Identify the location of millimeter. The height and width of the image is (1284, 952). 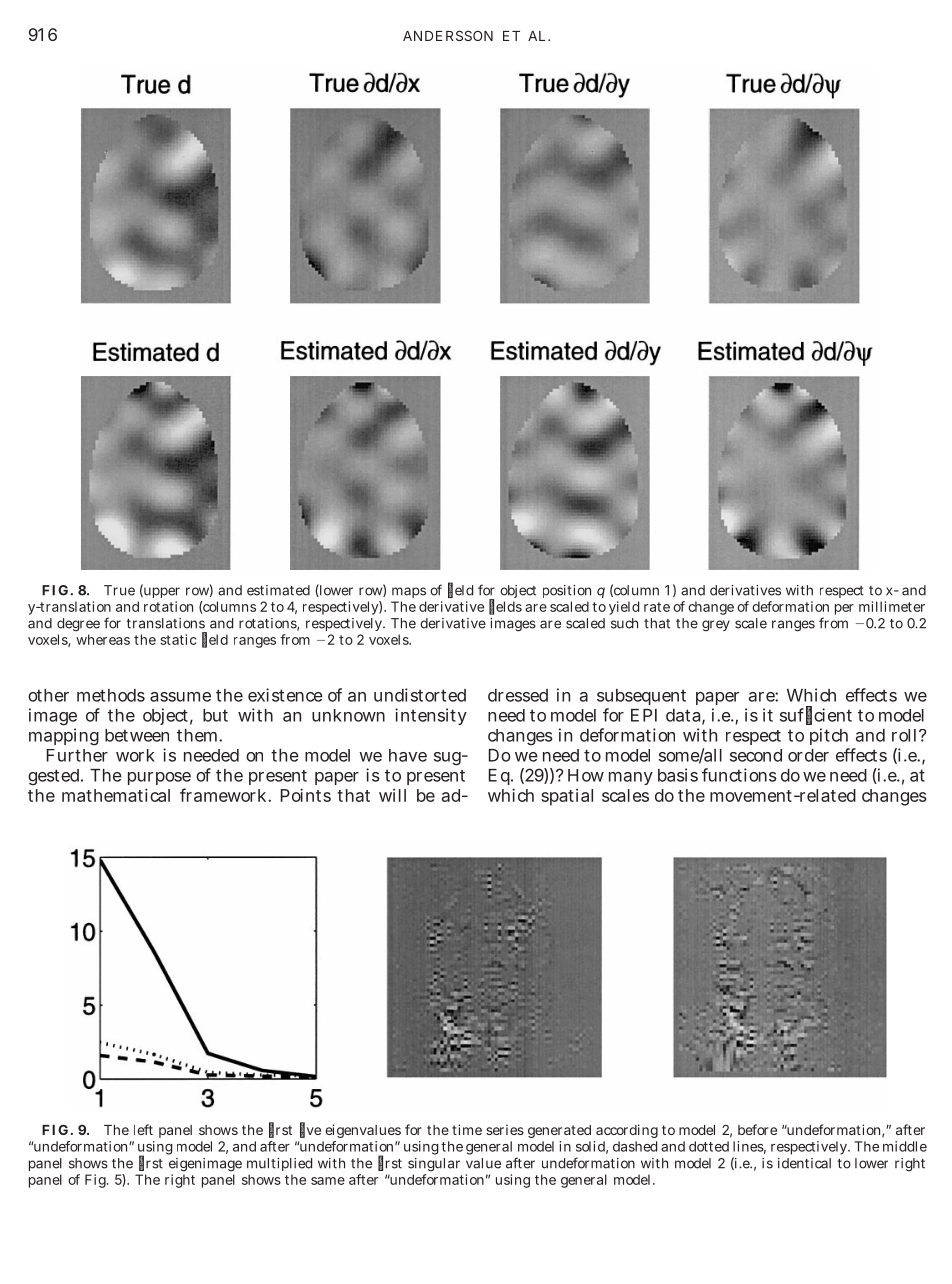
(892, 606).
